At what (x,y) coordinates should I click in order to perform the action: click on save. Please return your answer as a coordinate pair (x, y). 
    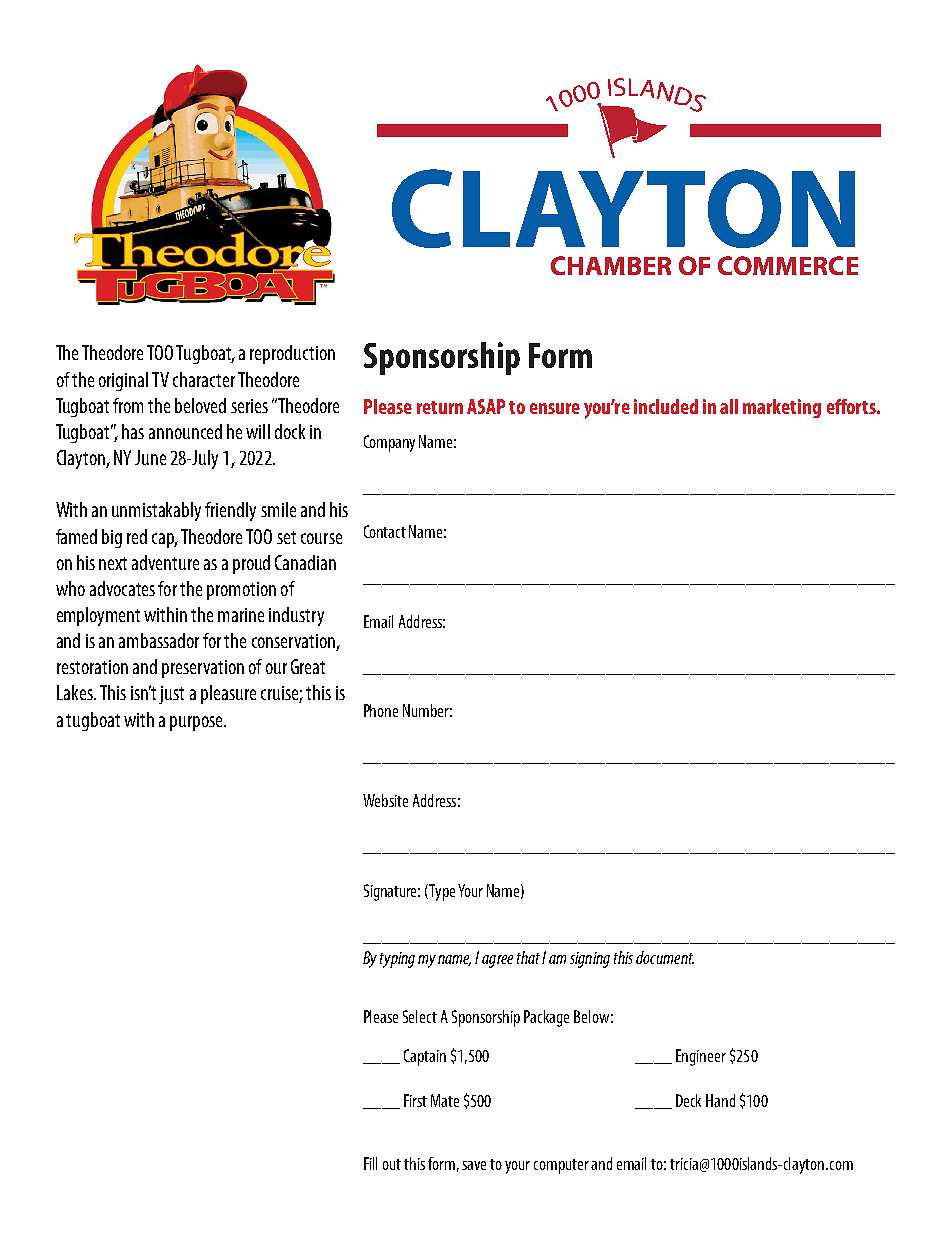
    Looking at the image, I should click on (474, 1165).
